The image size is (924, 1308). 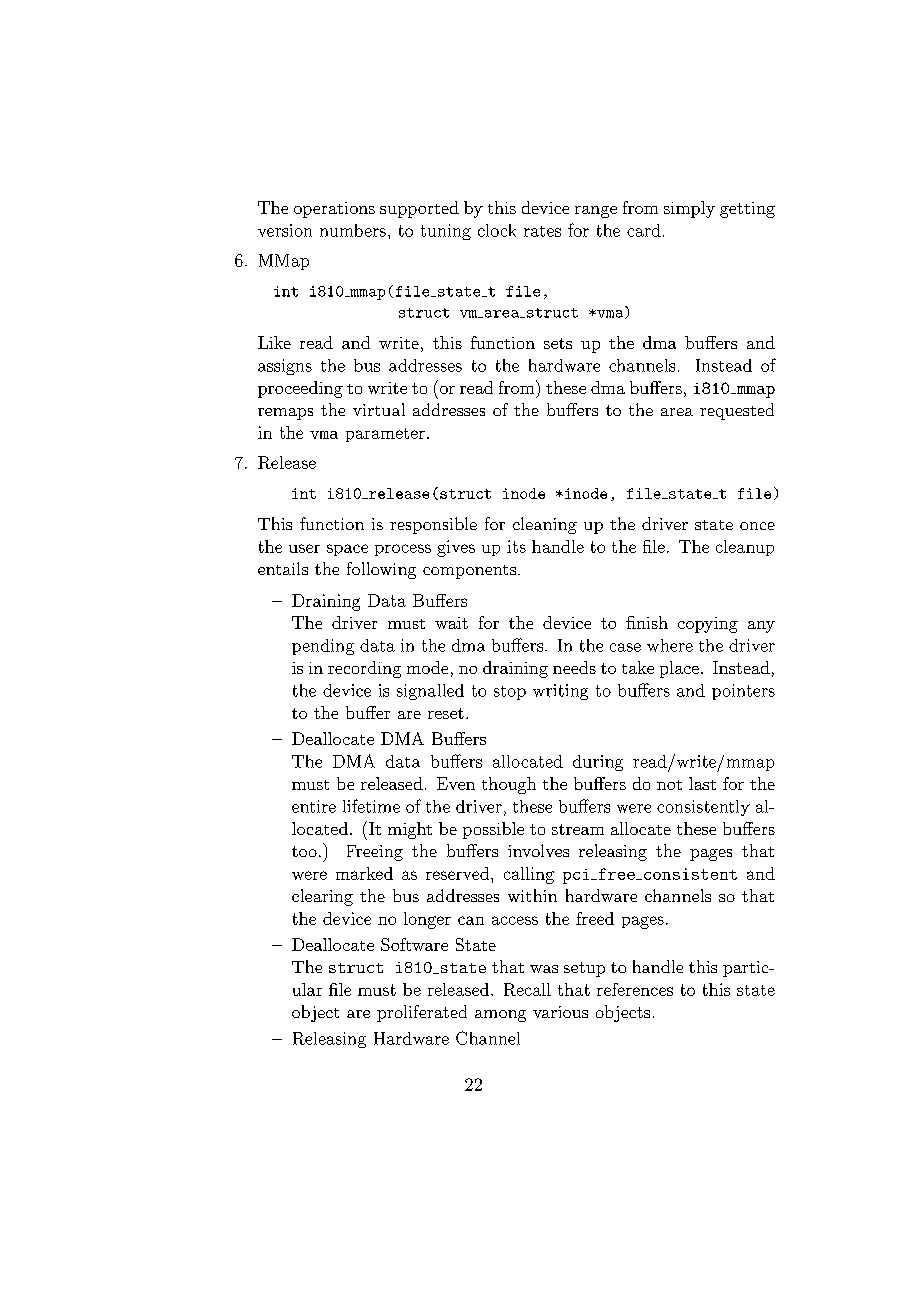 I want to click on clock, so click(x=497, y=230).
